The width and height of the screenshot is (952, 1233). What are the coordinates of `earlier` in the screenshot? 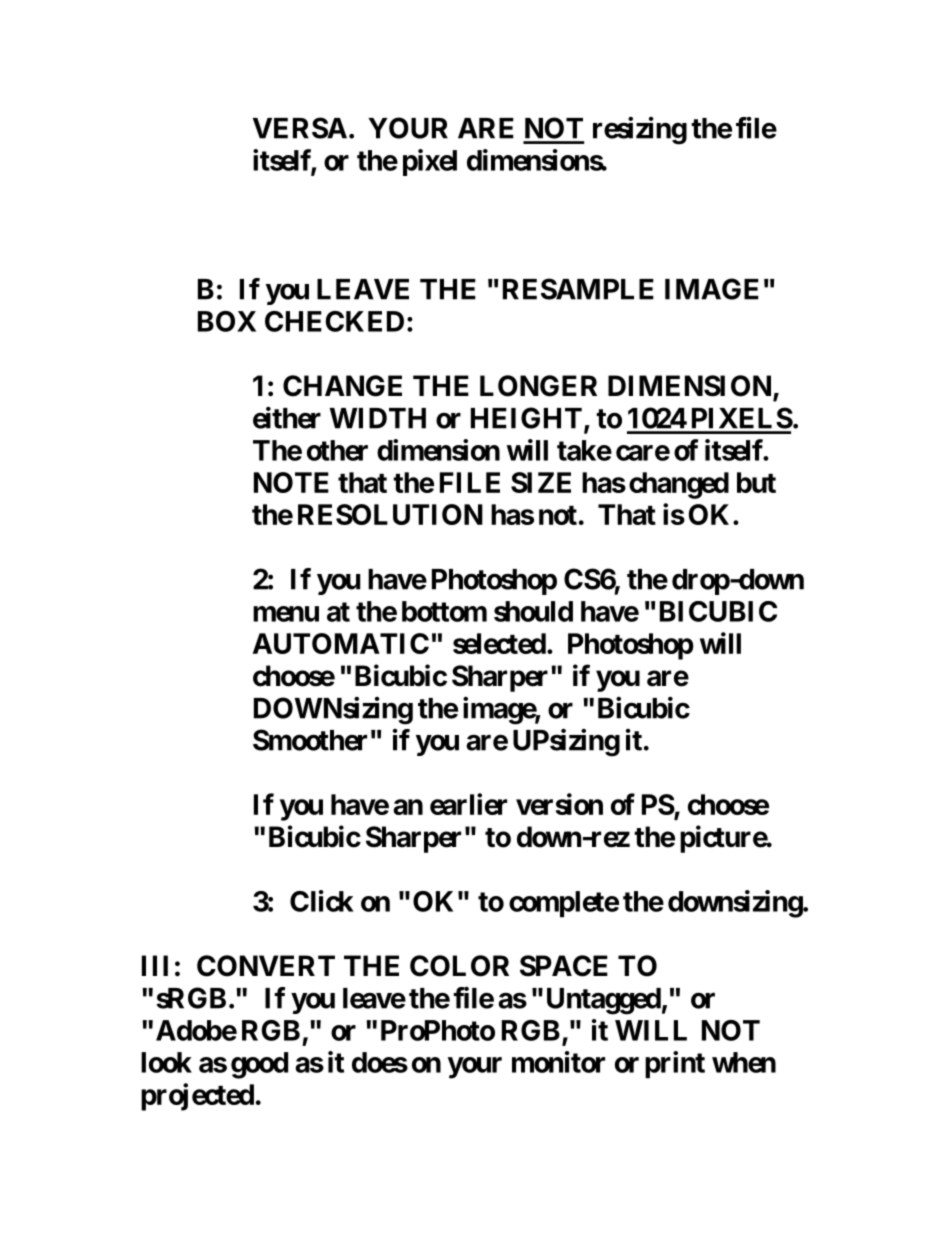 It's located at (468, 804).
